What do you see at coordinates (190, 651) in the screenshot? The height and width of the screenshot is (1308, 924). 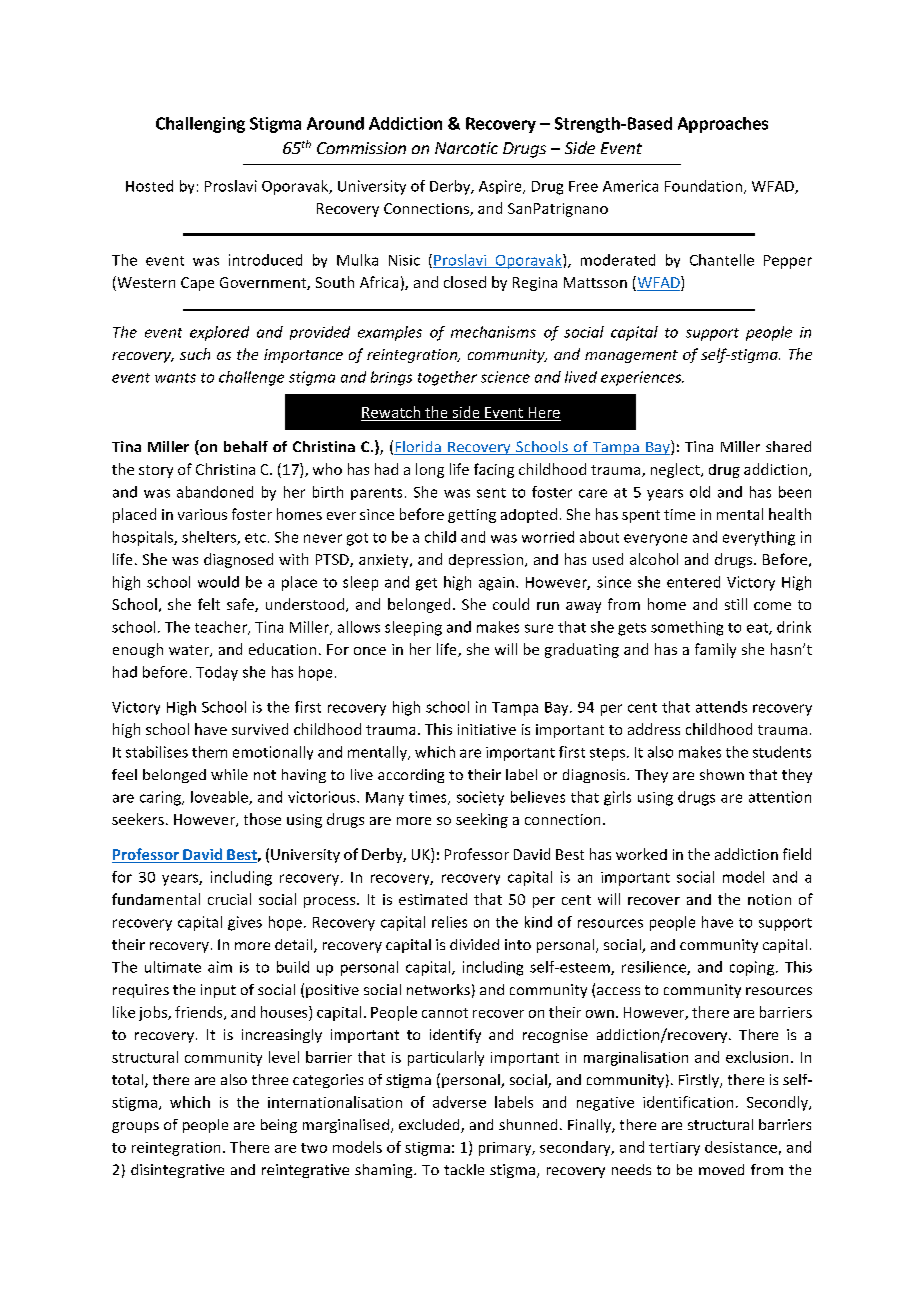 I see `water` at bounding box center [190, 651].
